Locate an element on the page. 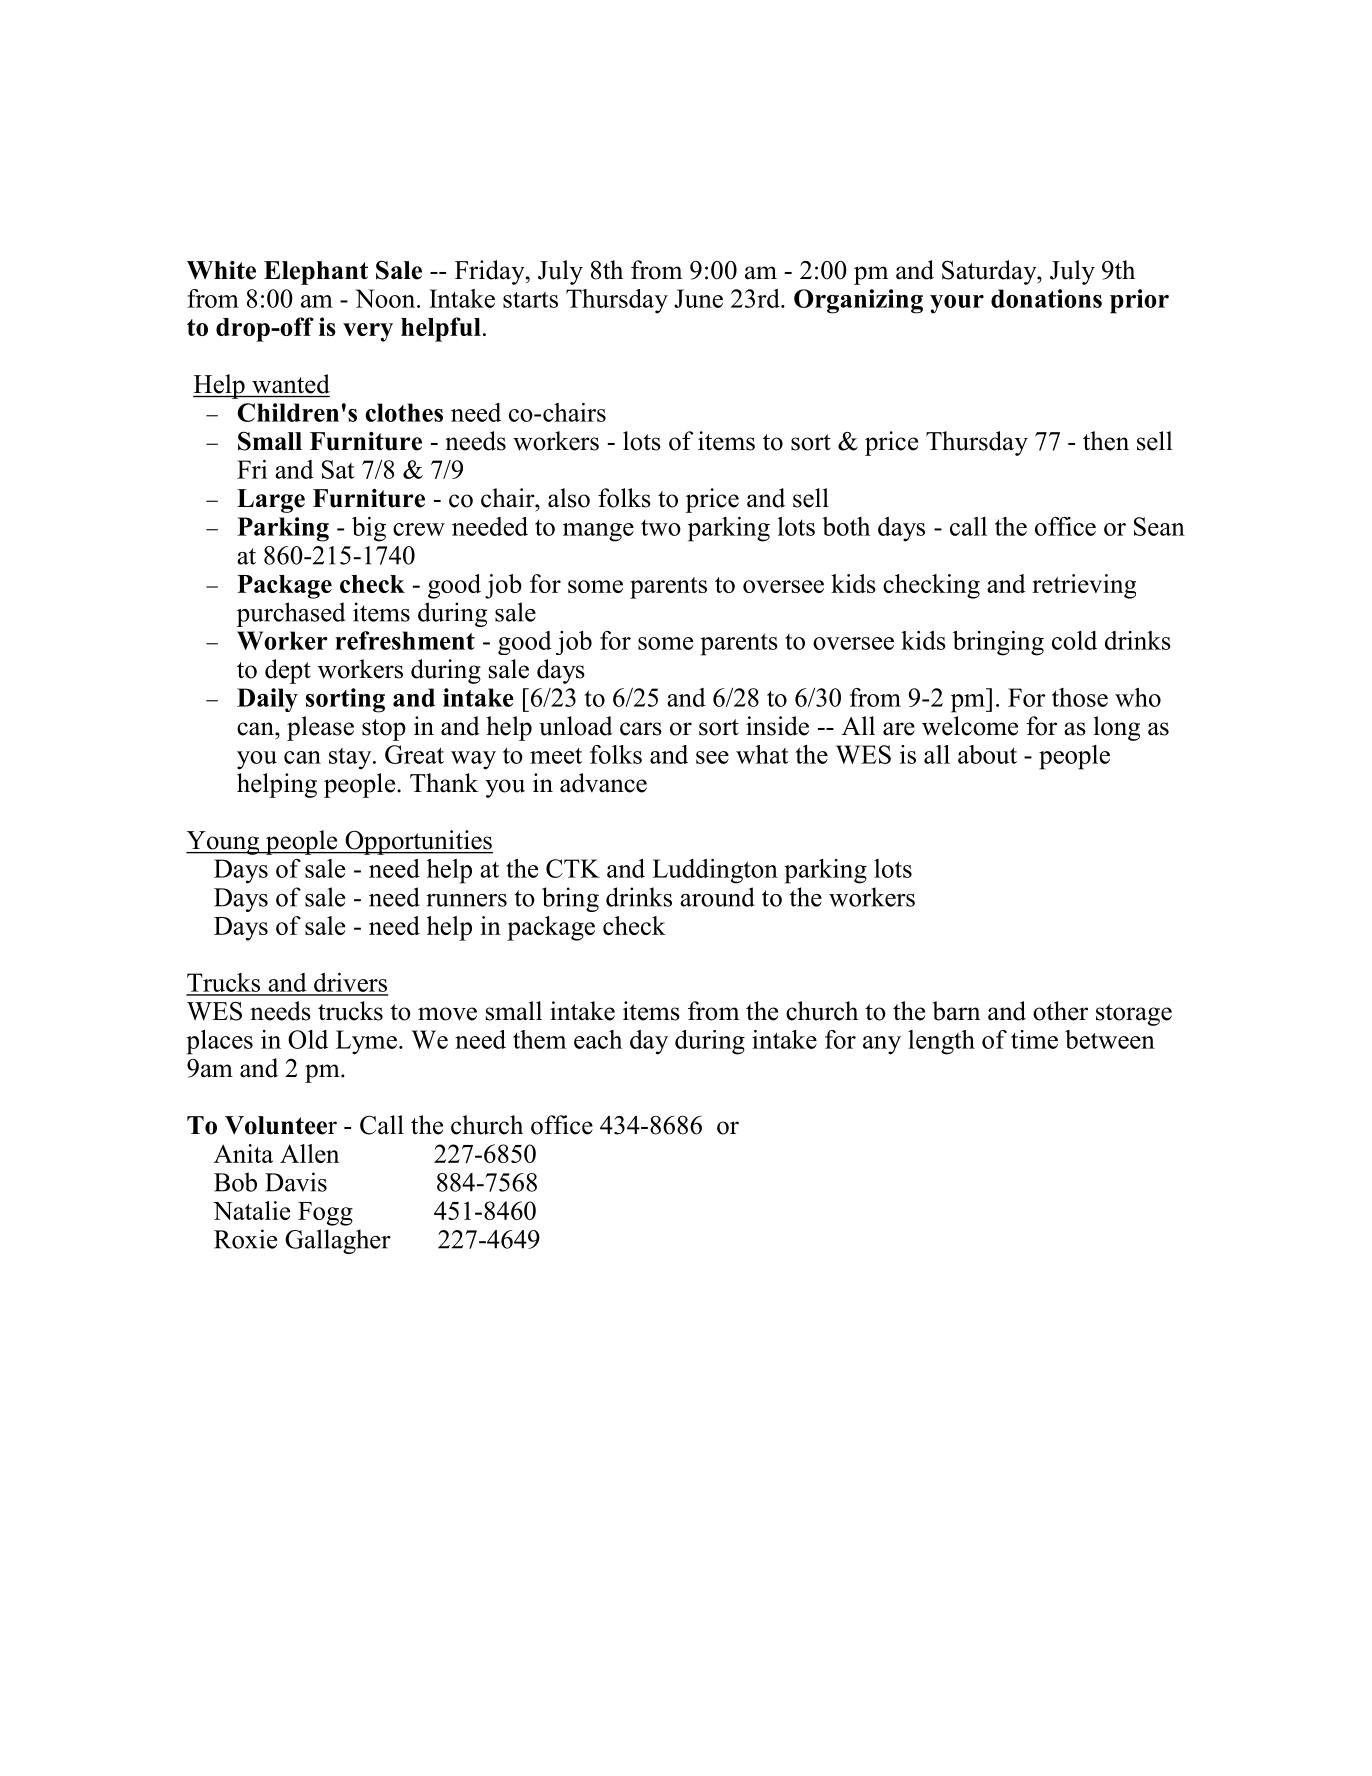 The width and height of the image is (1372, 1776). big is located at coordinates (369, 529).
